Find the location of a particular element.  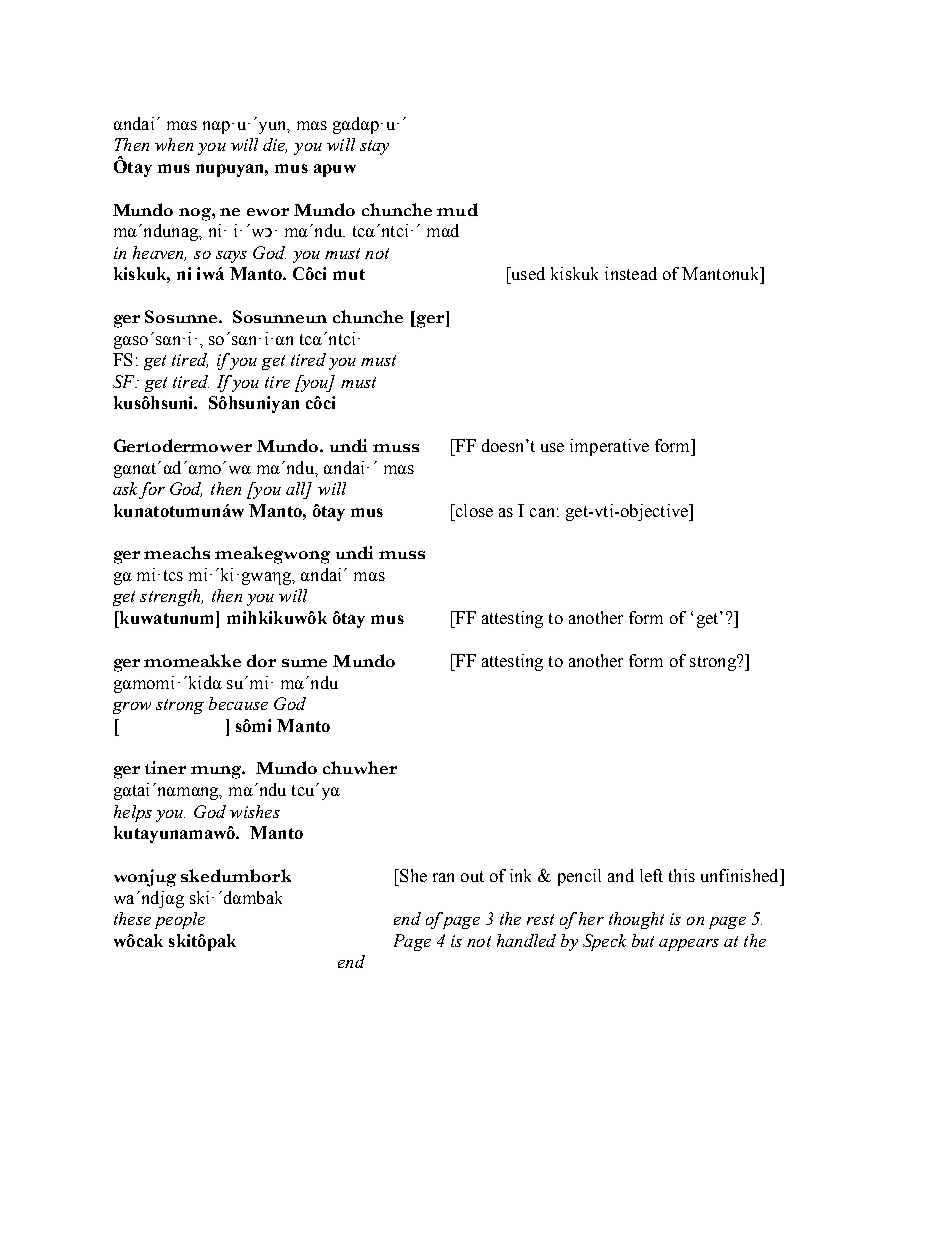

close is located at coordinates (473, 510).
